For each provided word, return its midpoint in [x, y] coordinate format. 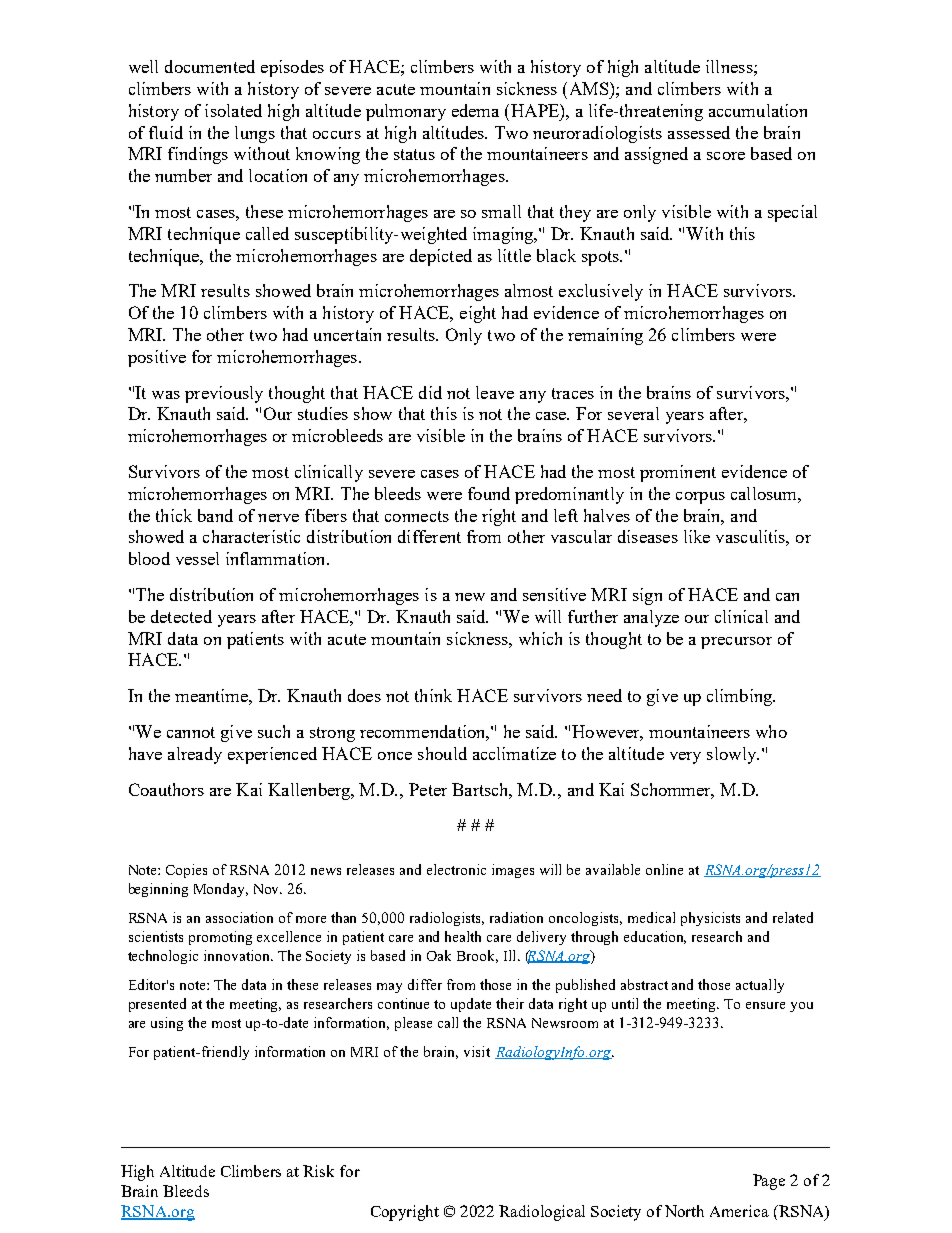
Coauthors [166, 789]
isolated [233, 110]
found [489, 493]
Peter [428, 789]
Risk [318, 1171]
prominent [678, 473]
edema [475, 110]
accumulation [758, 110]
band [215, 515]
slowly [733, 755]
